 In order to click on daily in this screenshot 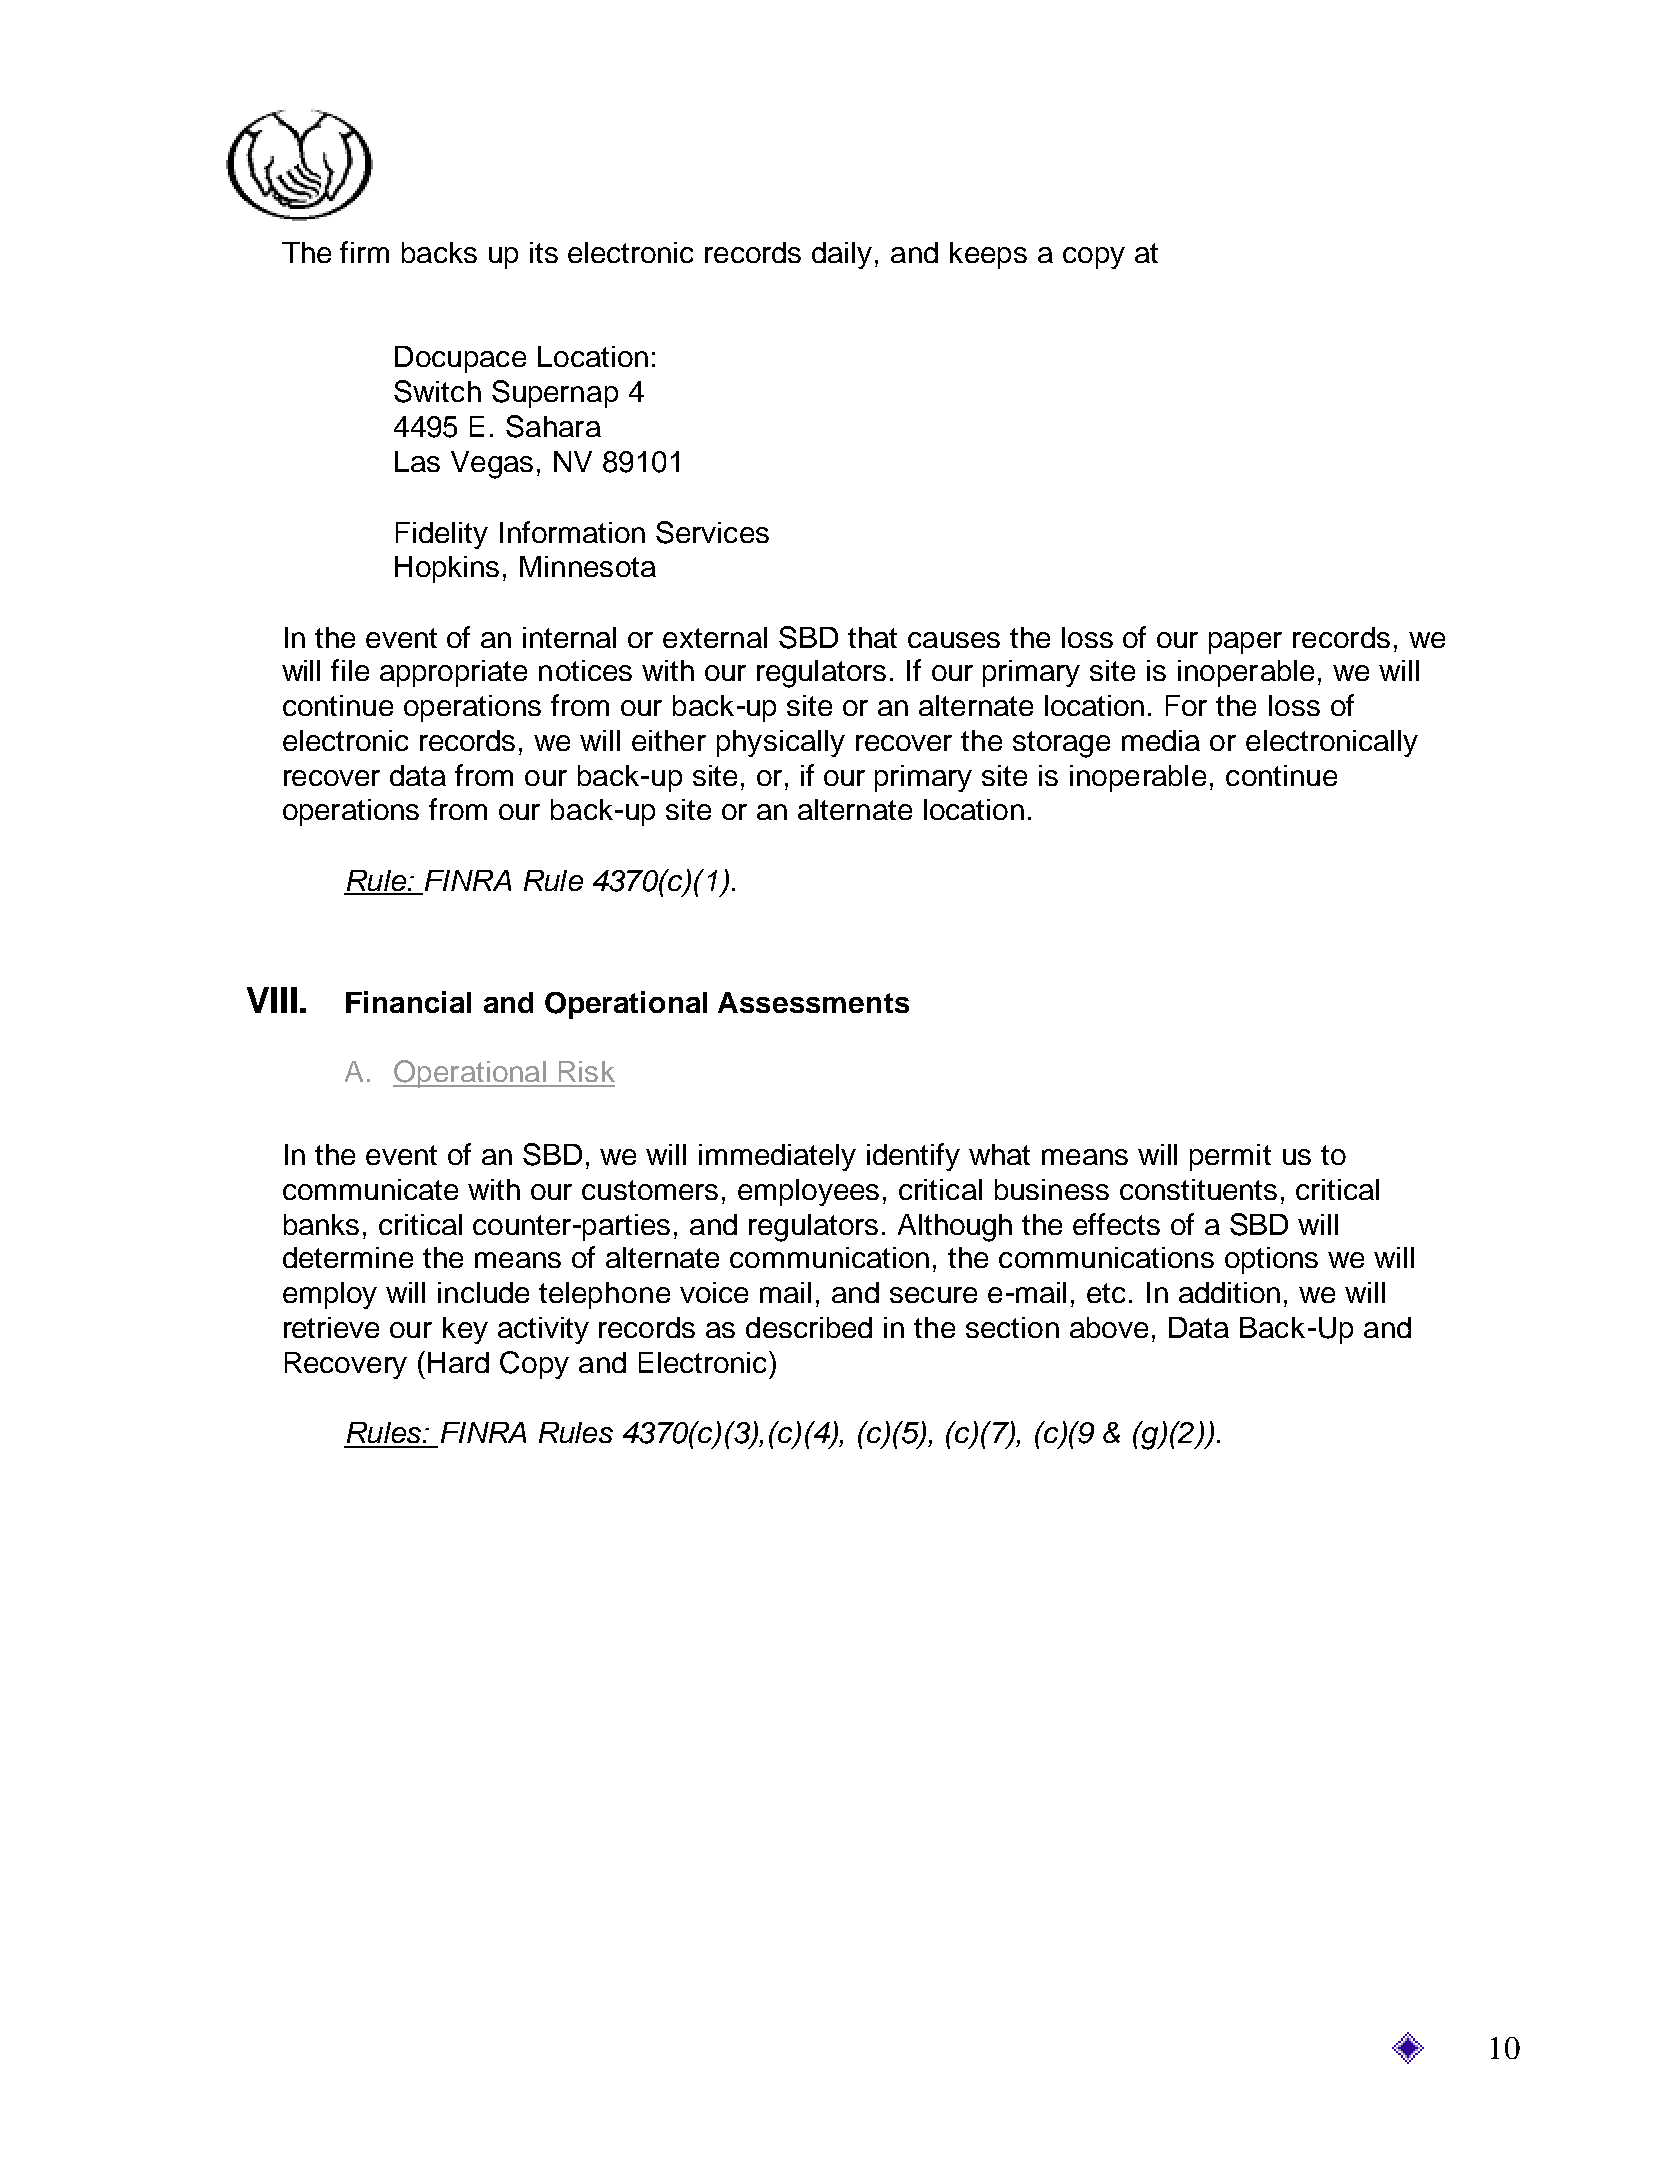, I will do `click(842, 255)`.
